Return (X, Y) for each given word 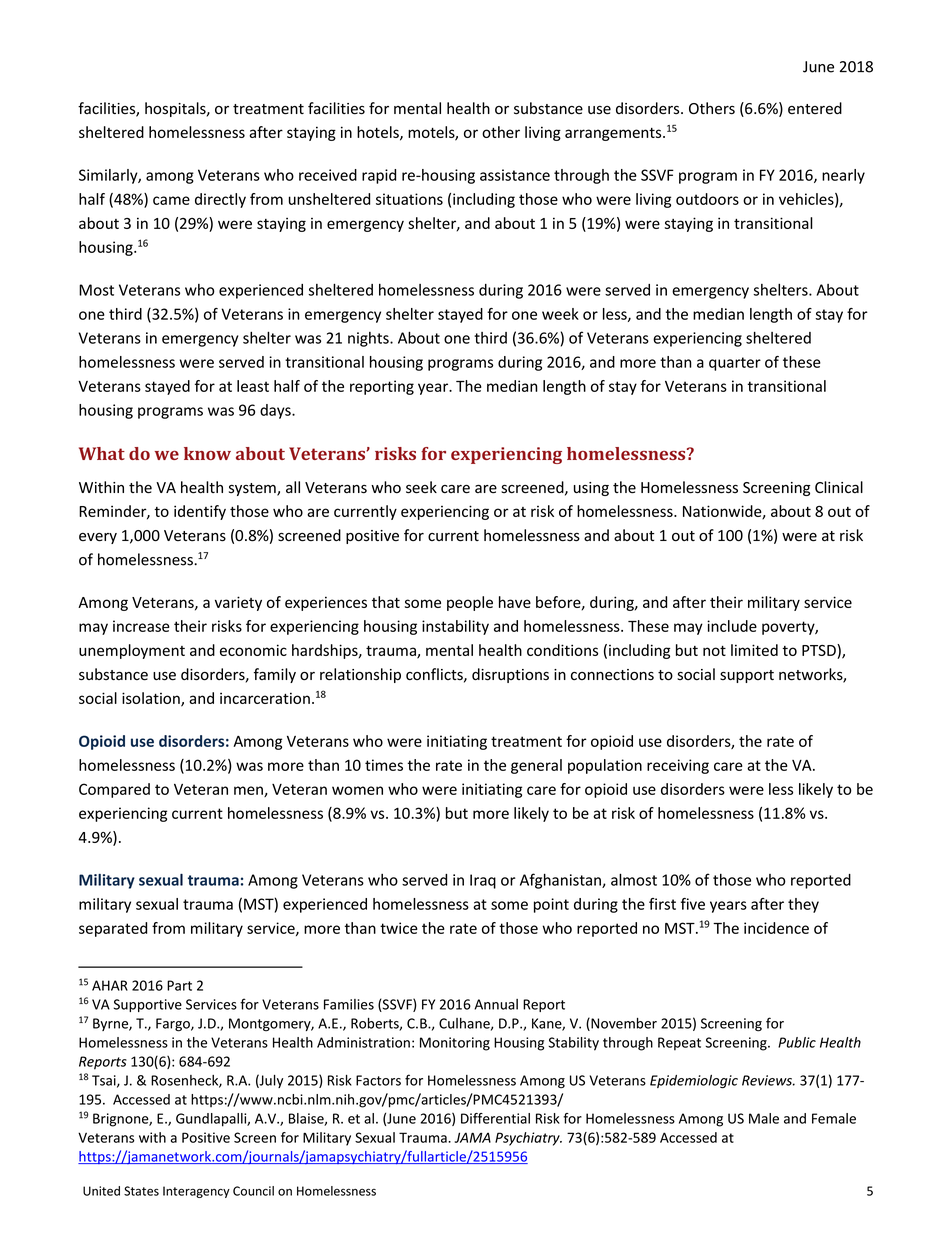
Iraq (483, 881)
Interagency (196, 1192)
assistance (515, 175)
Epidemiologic (694, 1082)
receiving (678, 766)
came (171, 200)
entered (815, 108)
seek (421, 487)
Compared (114, 790)
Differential (495, 1118)
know (207, 453)
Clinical (839, 487)
